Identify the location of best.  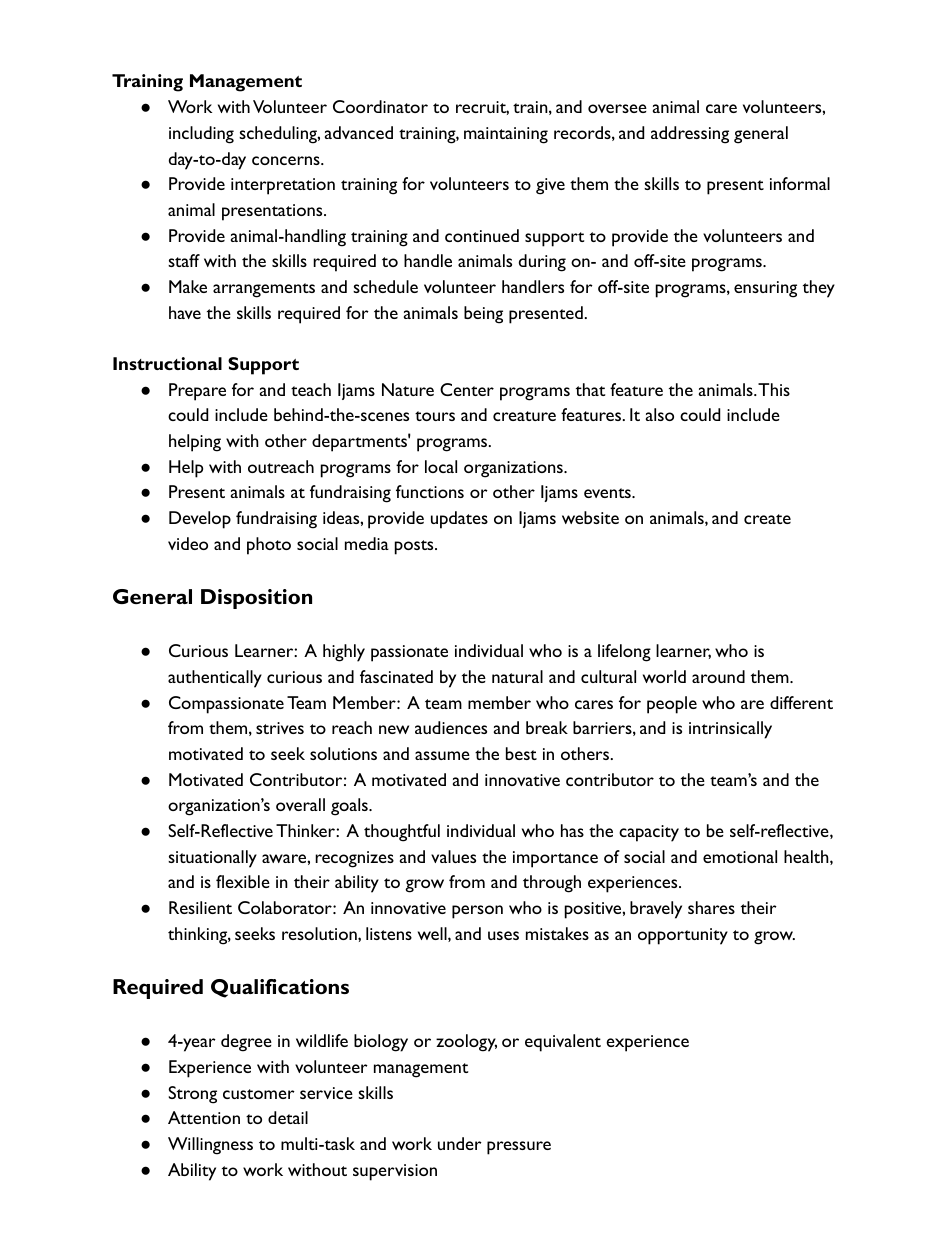
(521, 753).
